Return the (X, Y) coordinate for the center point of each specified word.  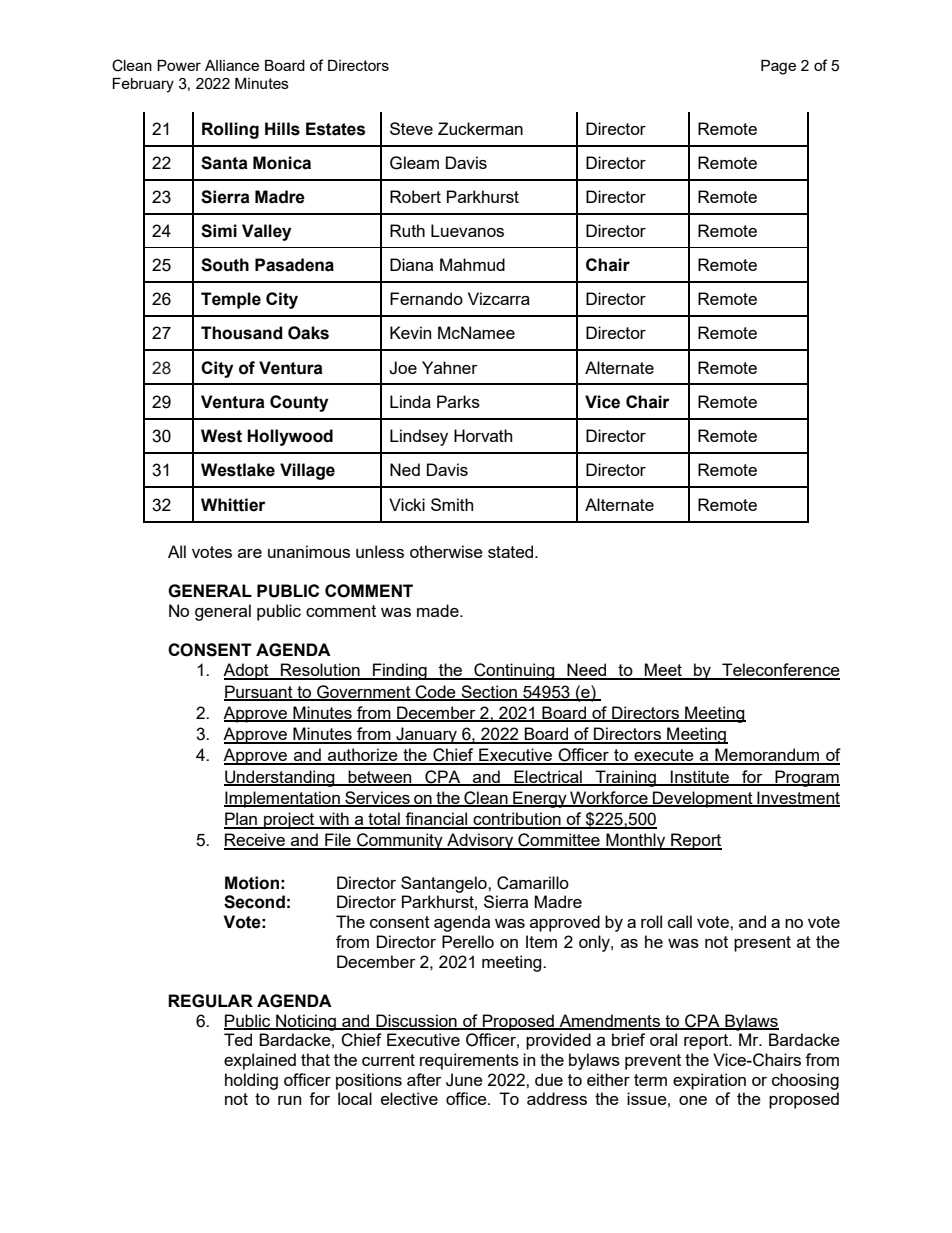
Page (778, 67)
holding (251, 1081)
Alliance (232, 65)
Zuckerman (480, 128)
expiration (709, 1081)
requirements (469, 1061)
